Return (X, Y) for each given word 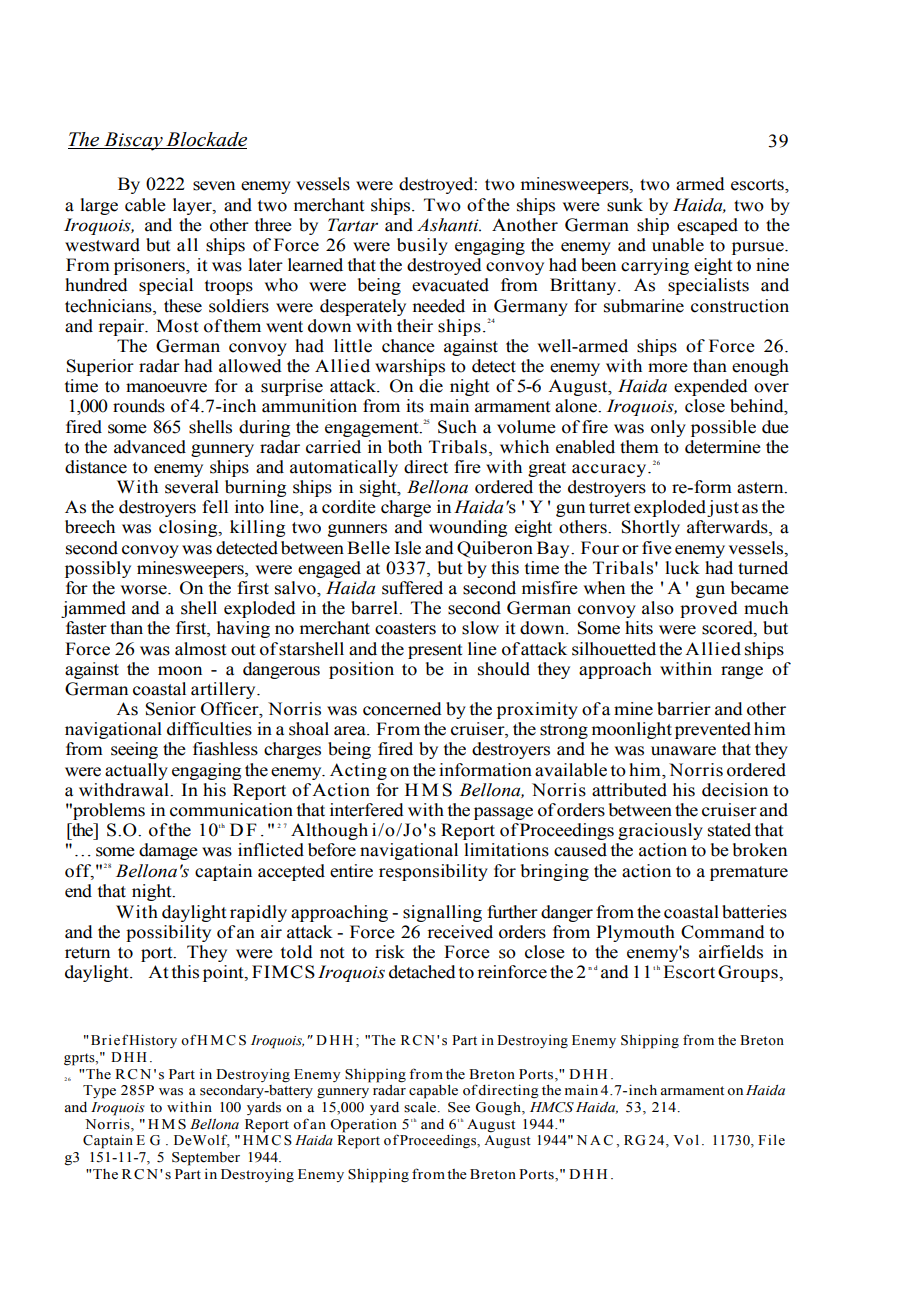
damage (168, 851)
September (206, 1159)
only (668, 428)
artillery (224, 690)
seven (214, 186)
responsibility (433, 872)
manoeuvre (166, 388)
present (435, 651)
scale (421, 1107)
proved (709, 609)
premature (749, 873)
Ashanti (449, 225)
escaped (707, 226)
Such (457, 427)
